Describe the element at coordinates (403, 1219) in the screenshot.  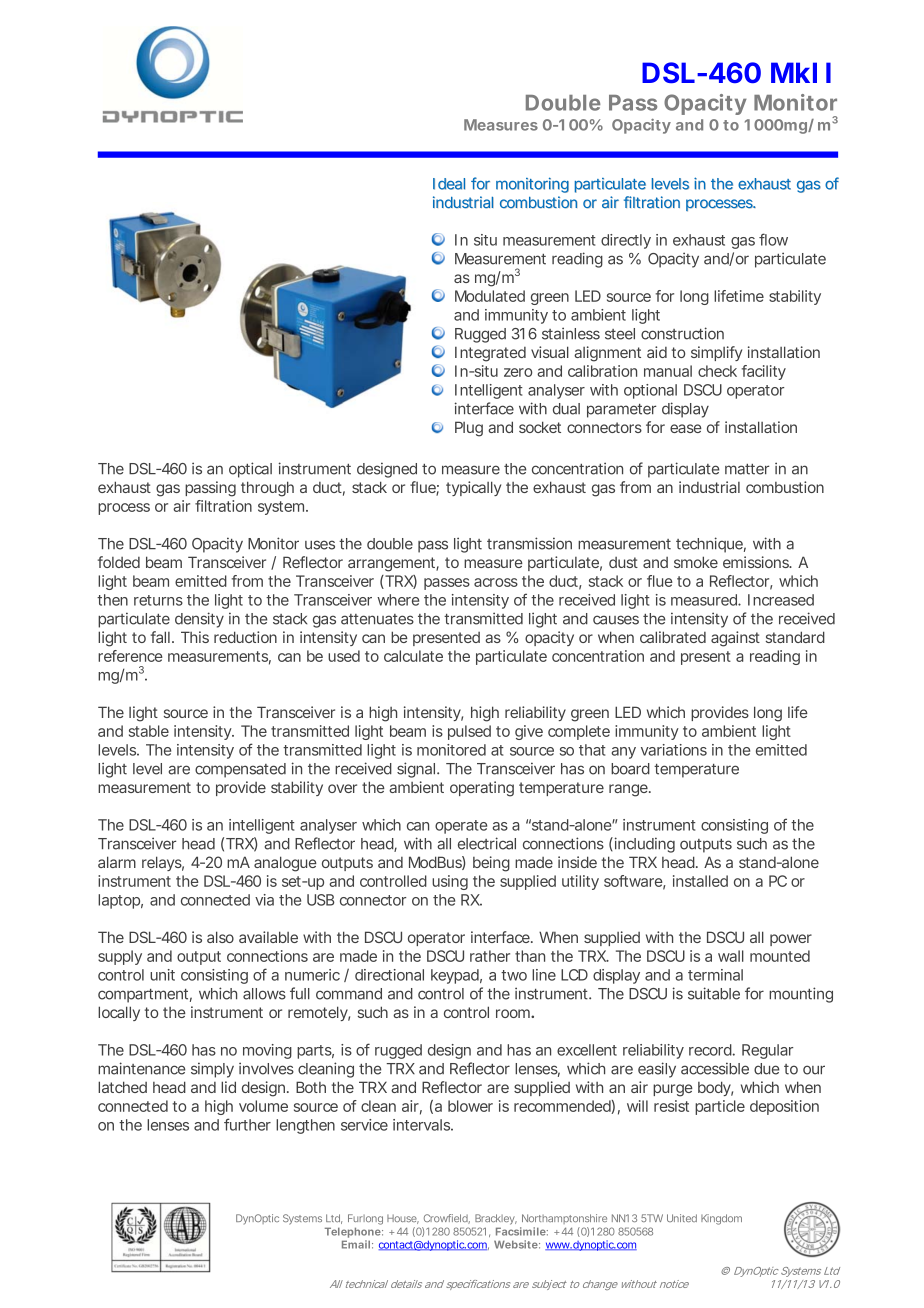
I see `House` at that location.
